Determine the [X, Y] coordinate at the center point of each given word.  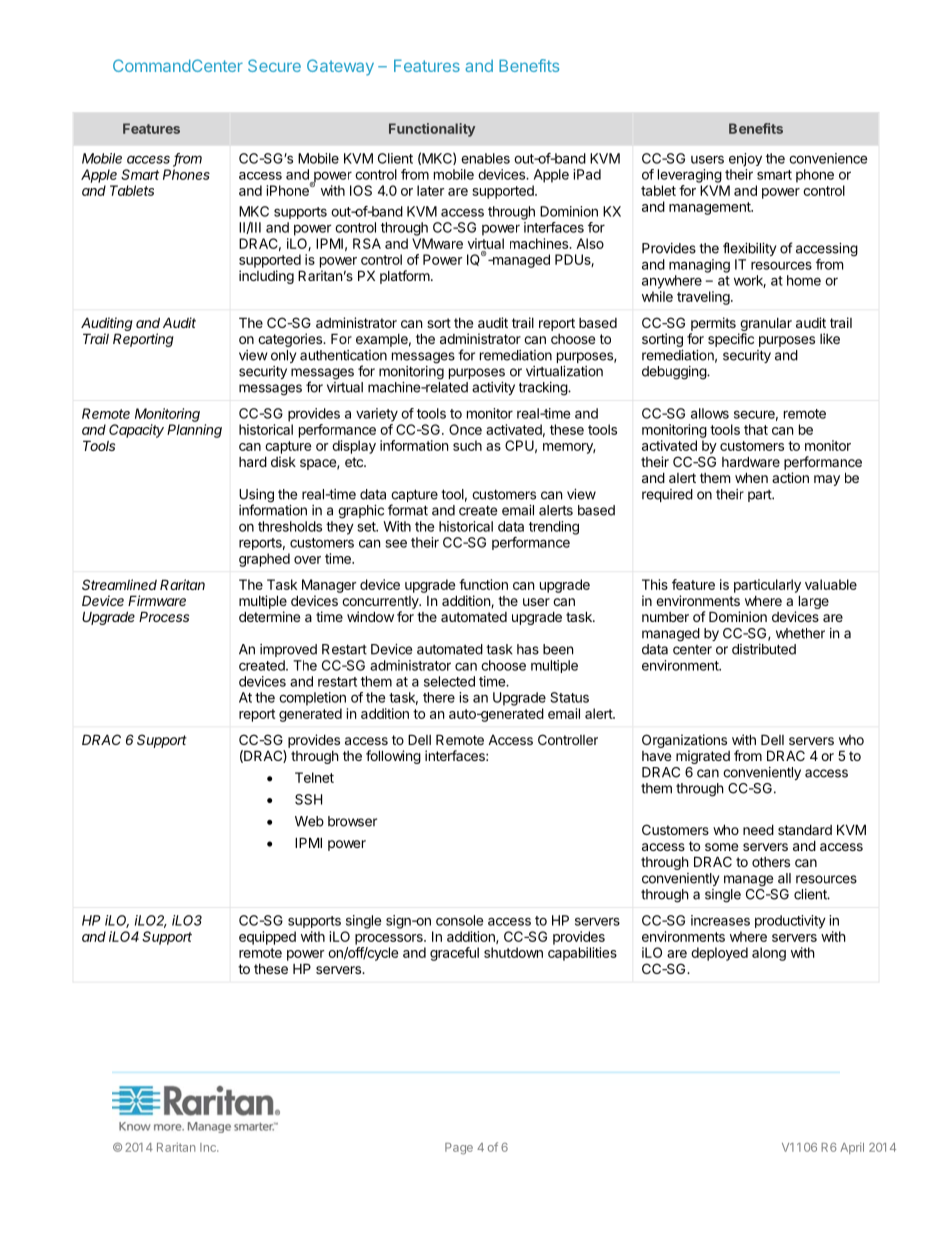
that [756, 429]
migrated [703, 757]
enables [485, 158]
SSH [308, 799]
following [393, 757]
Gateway [340, 67]
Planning [194, 431]
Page [459, 1149]
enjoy [745, 160]
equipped [267, 938]
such [467, 445]
